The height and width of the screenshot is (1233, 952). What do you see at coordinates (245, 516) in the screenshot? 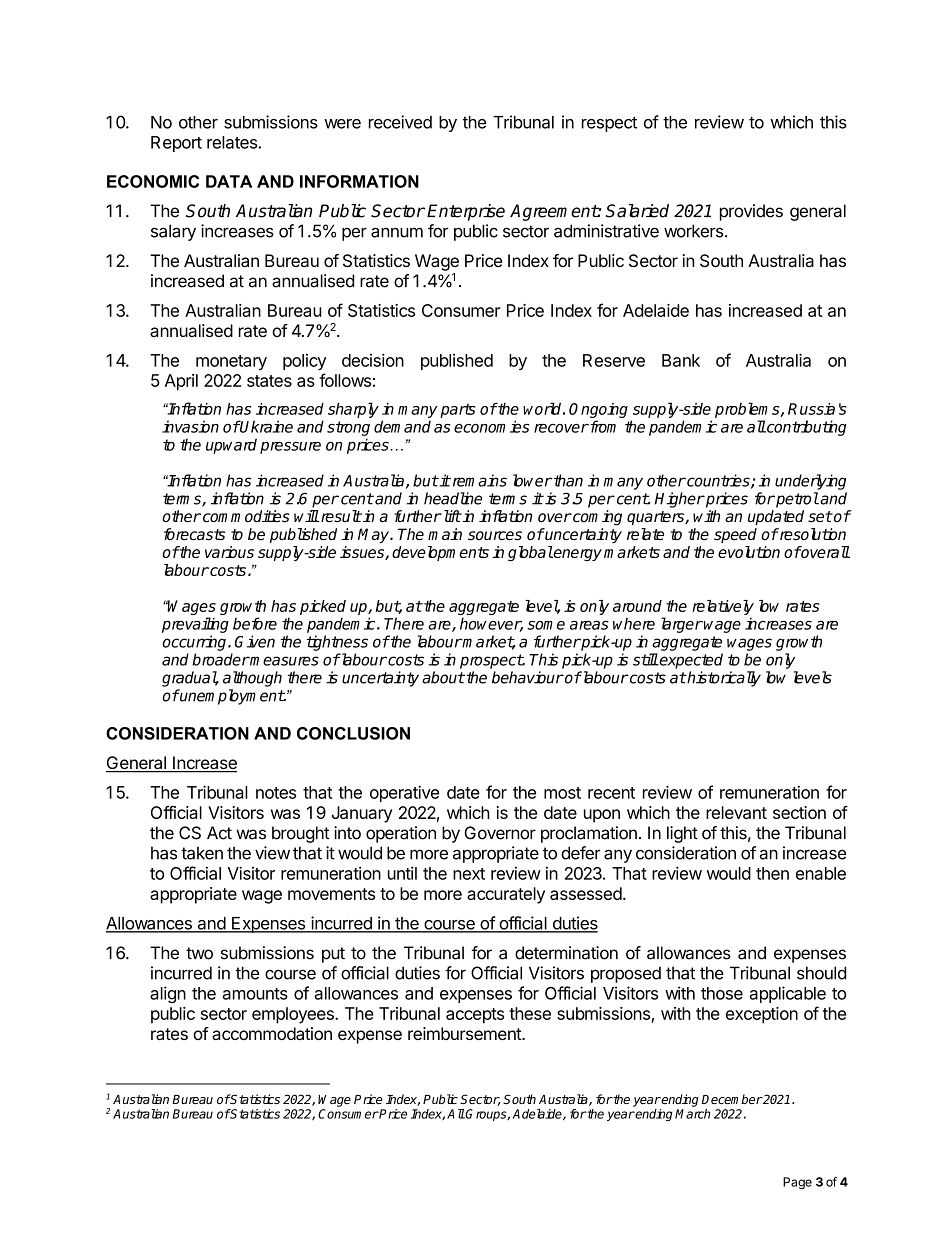
I see `commodities` at bounding box center [245, 516].
